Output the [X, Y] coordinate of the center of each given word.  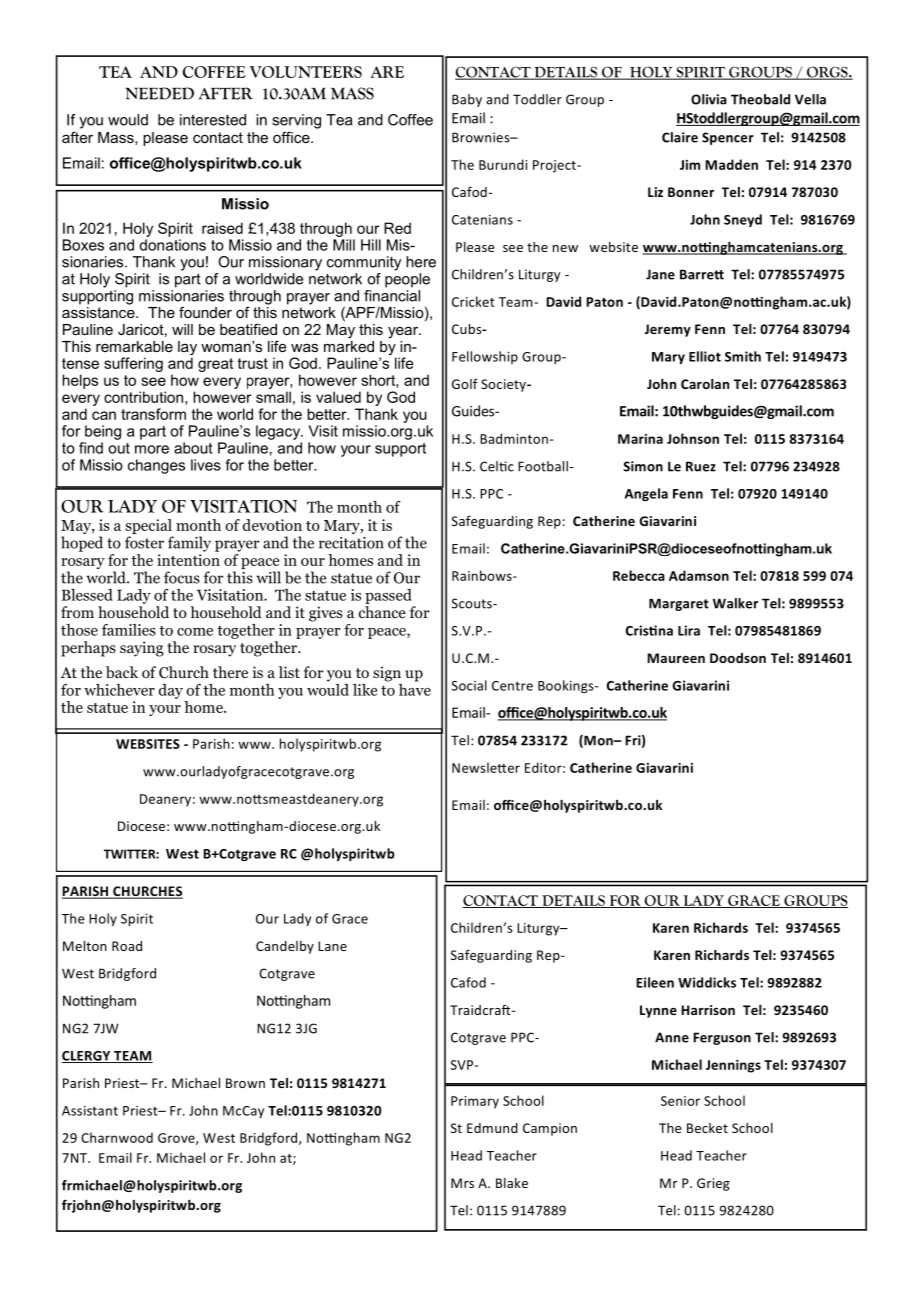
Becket [707, 1128]
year [404, 332]
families [129, 630]
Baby [467, 100]
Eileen [655, 982]
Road [127, 946]
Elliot [705, 356]
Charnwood [117, 1137]
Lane [332, 946]
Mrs [462, 1183]
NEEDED [159, 93]
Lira [689, 630]
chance [382, 612]
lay [187, 349]
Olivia [709, 99]
